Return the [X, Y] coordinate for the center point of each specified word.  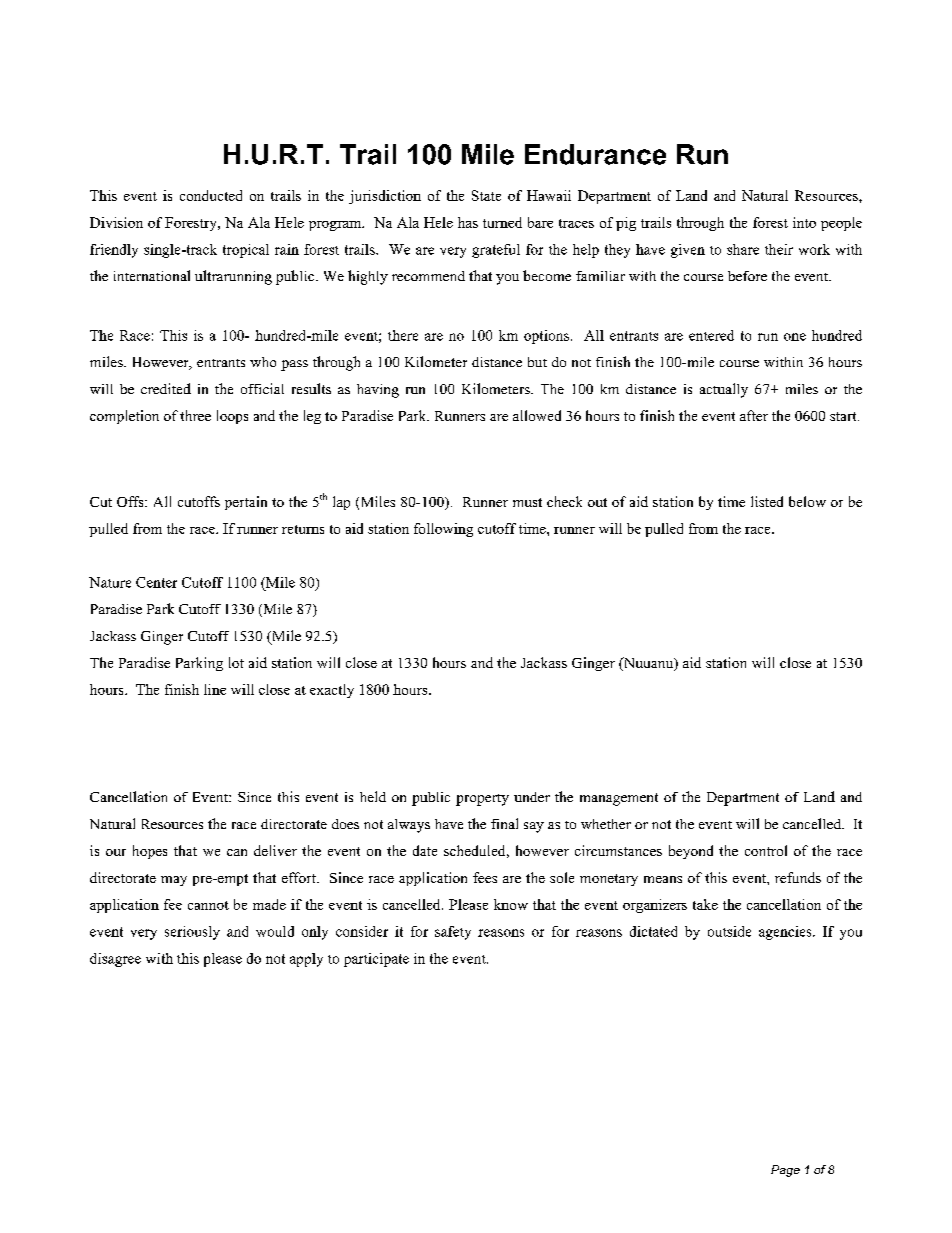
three [195, 415]
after [754, 415]
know [511, 904]
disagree [115, 960]
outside [729, 931]
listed [767, 501]
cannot [208, 905]
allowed [537, 415]
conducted [211, 195]
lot [236, 662]
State [486, 195]
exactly [332, 691]
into [804, 222]
